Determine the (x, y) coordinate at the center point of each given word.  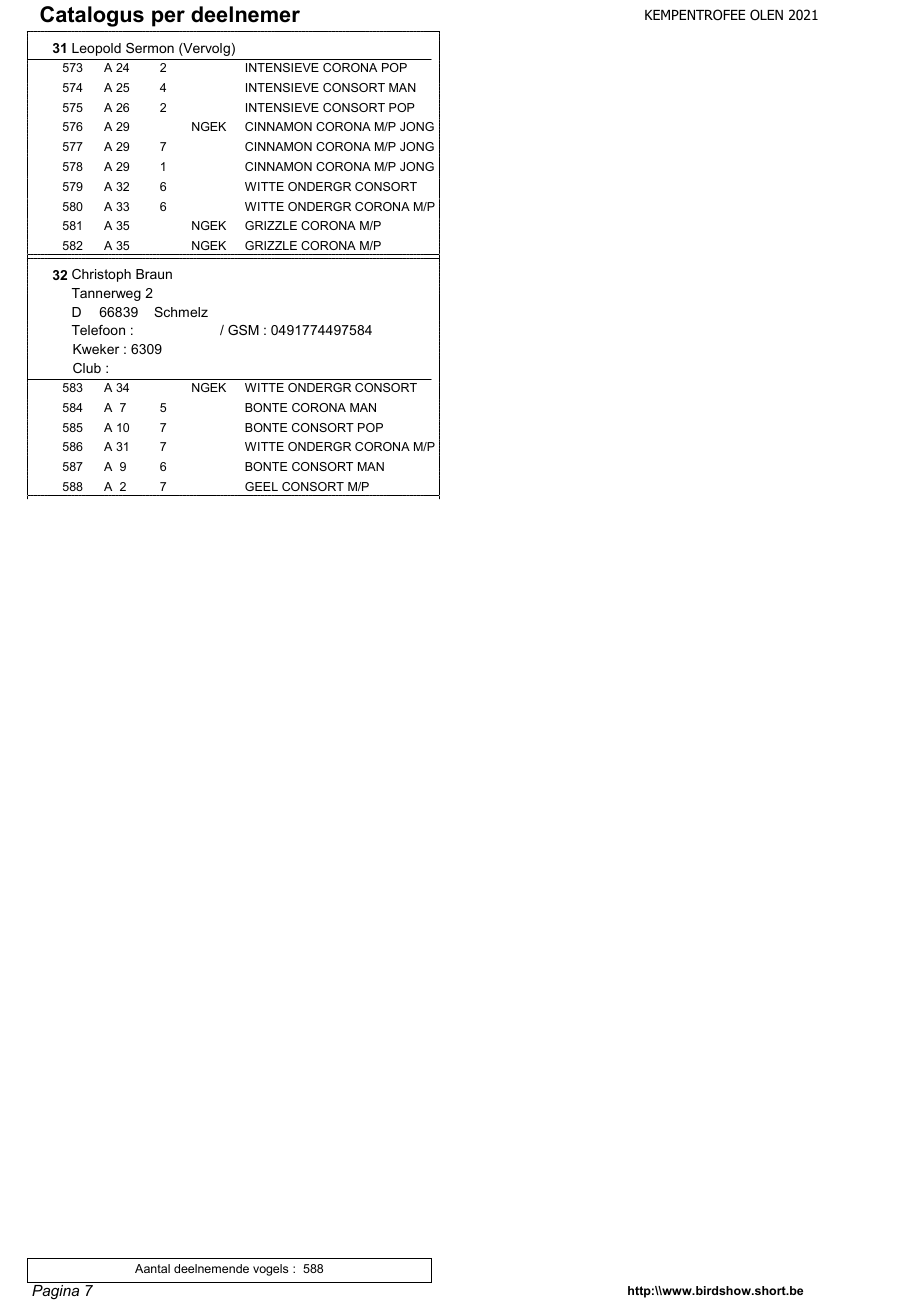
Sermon (150, 48)
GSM (243, 330)
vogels (270, 1270)
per (168, 18)
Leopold (96, 49)
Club (87, 368)
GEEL (261, 486)
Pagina (56, 1290)
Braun (154, 274)
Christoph (101, 275)
